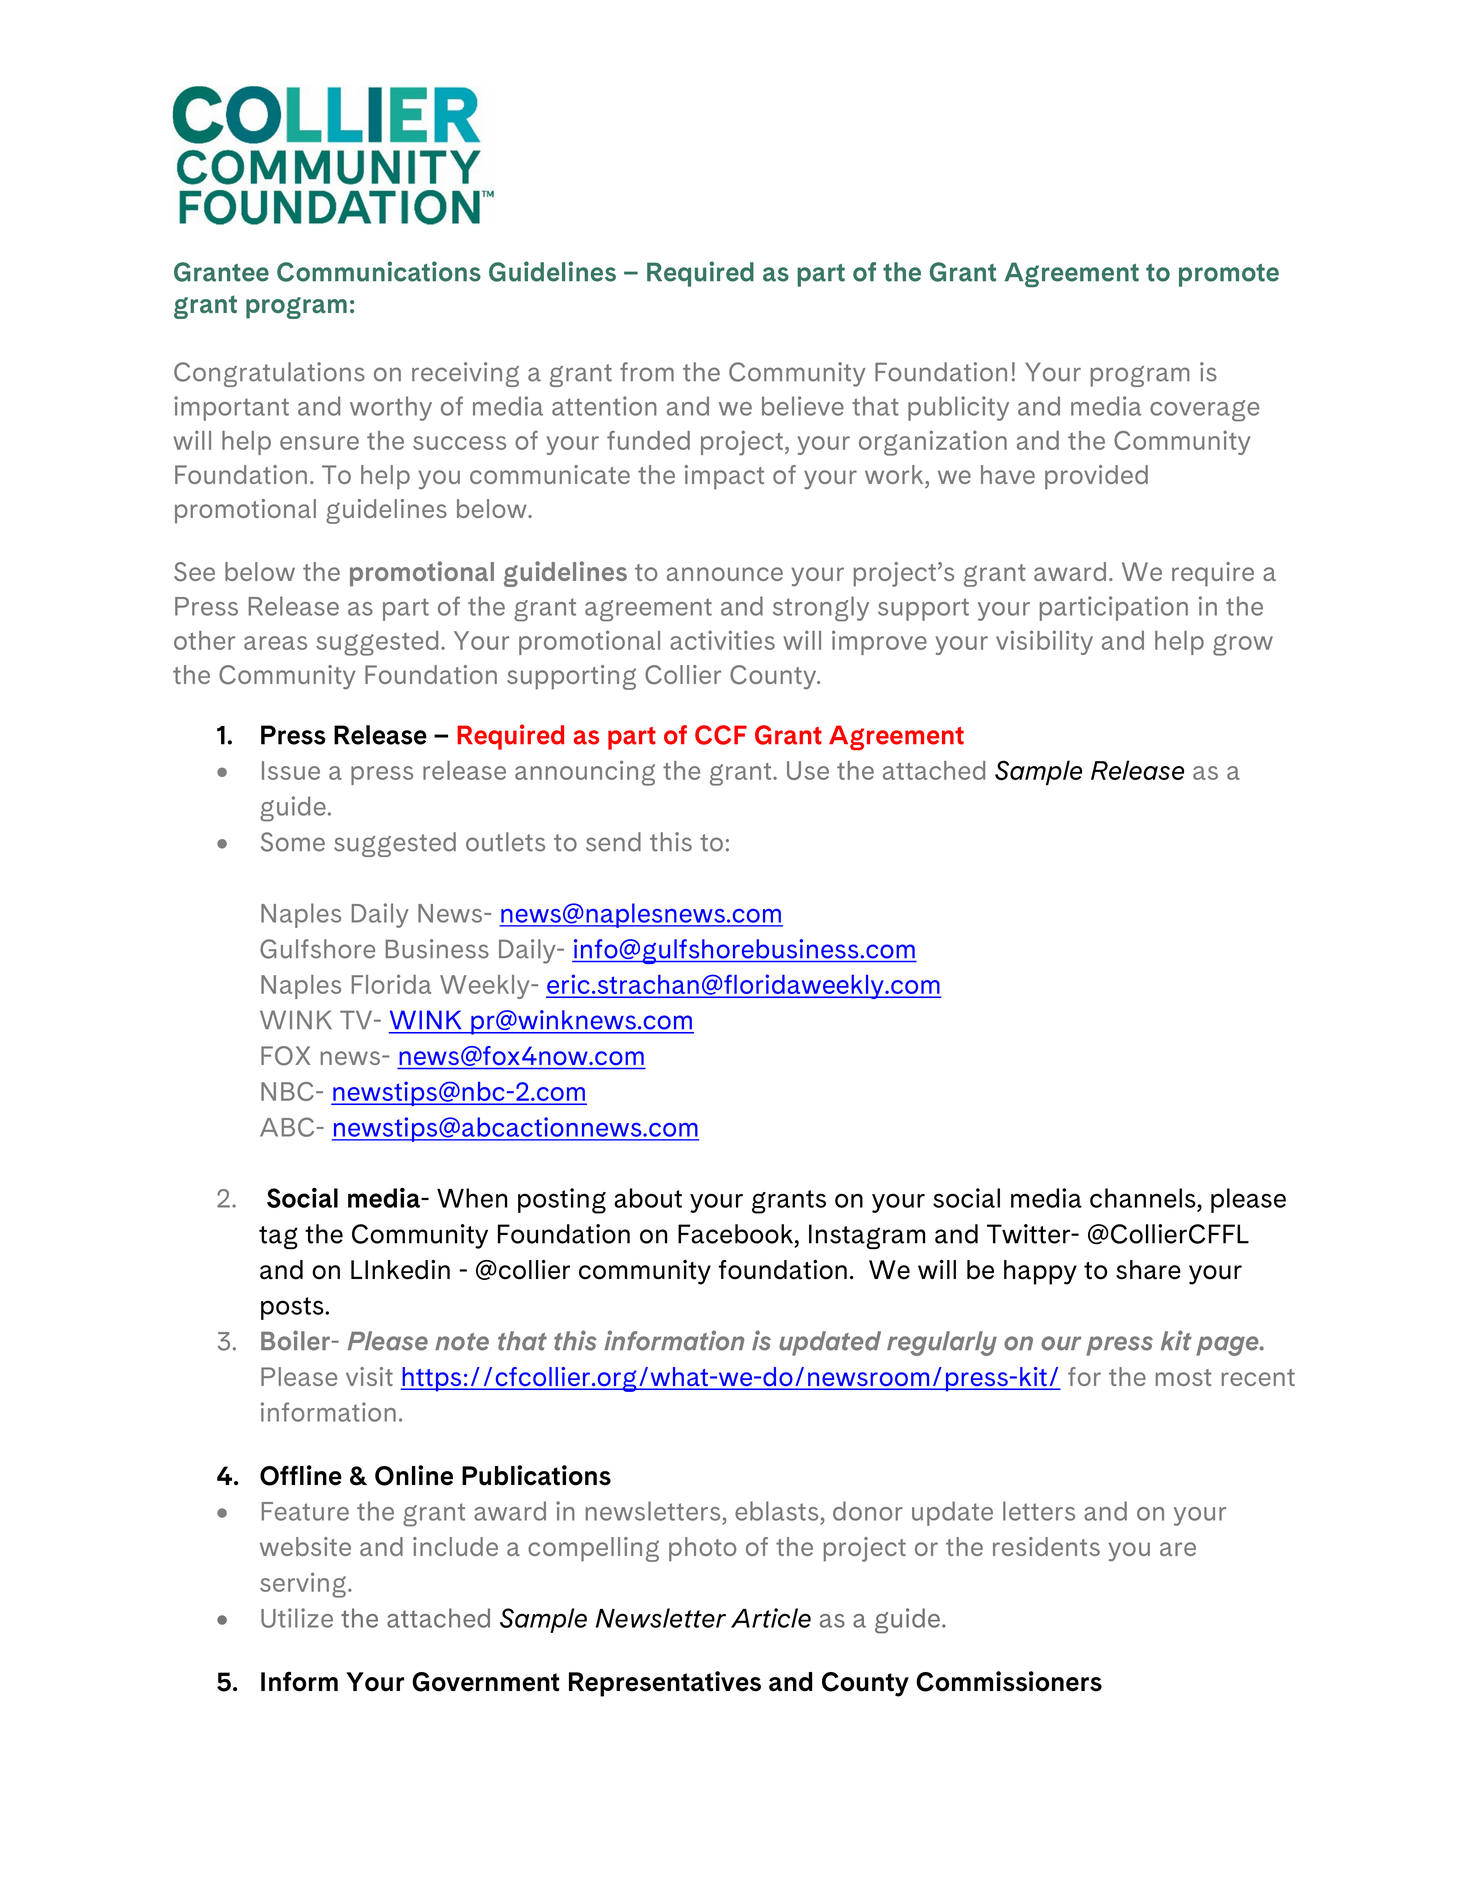  Describe the element at coordinates (1044, 642) in the document. I see `visibility` at that location.
